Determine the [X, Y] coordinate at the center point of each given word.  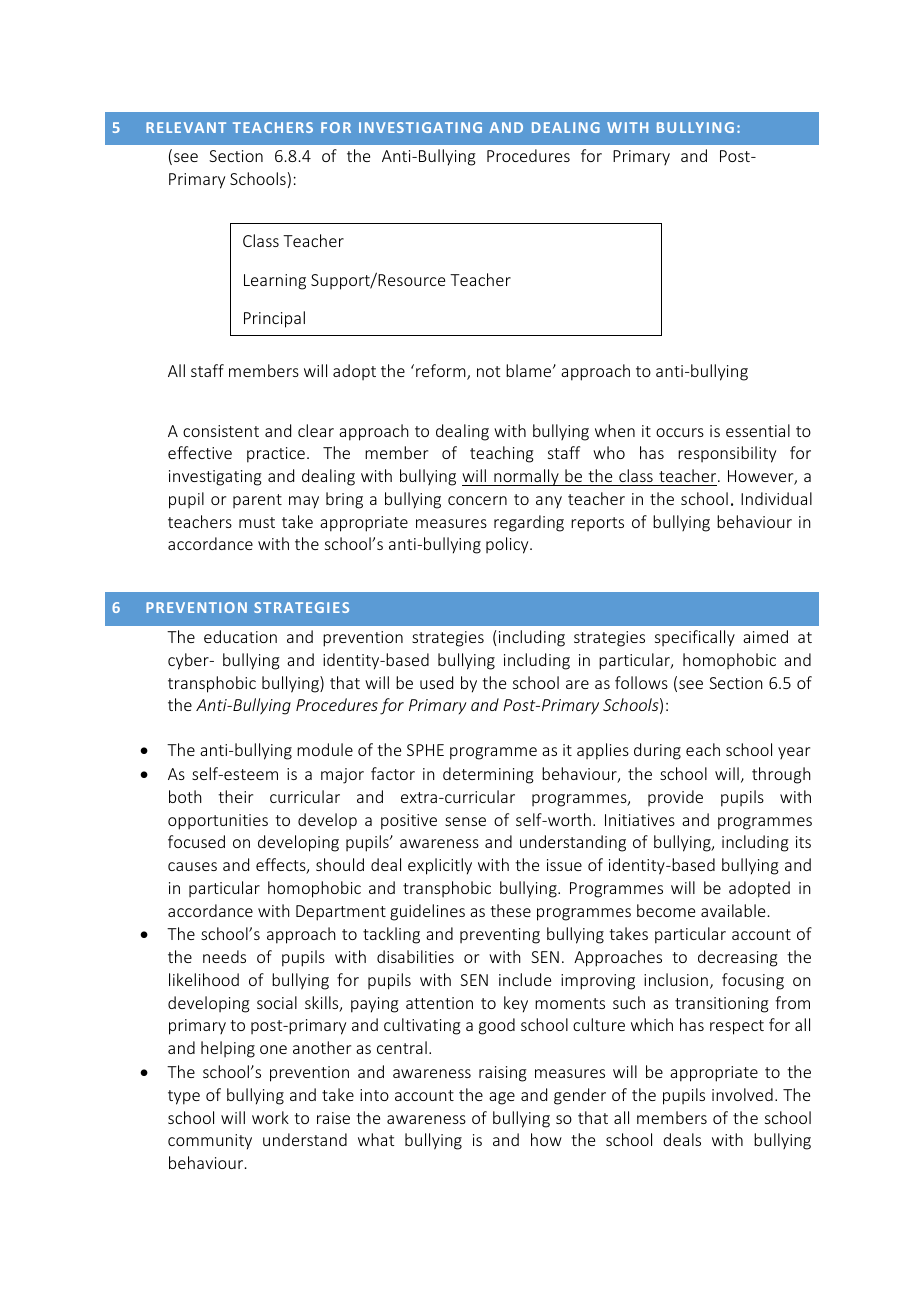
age [502, 1098]
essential [758, 430]
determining [488, 775]
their [235, 796]
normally [526, 477]
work [270, 1117]
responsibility [727, 454]
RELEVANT [186, 127]
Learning [275, 282]
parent [257, 501]
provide [675, 798]
